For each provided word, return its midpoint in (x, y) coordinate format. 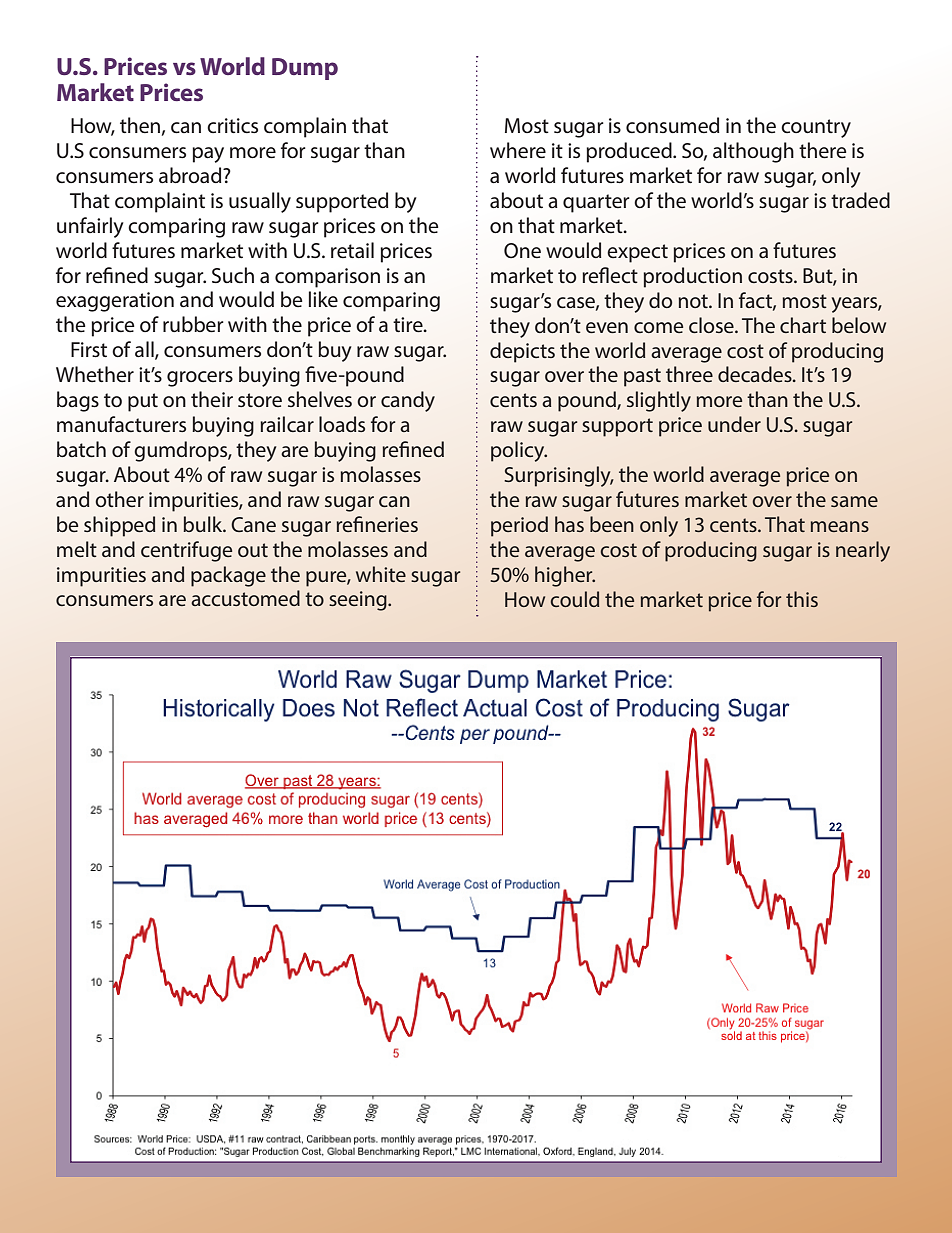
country (816, 128)
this (802, 599)
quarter (596, 203)
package (228, 576)
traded (860, 200)
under (734, 424)
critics (232, 126)
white (381, 574)
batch (81, 449)
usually (260, 202)
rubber (193, 324)
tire (409, 325)
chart (803, 325)
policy (519, 451)
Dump (305, 69)
